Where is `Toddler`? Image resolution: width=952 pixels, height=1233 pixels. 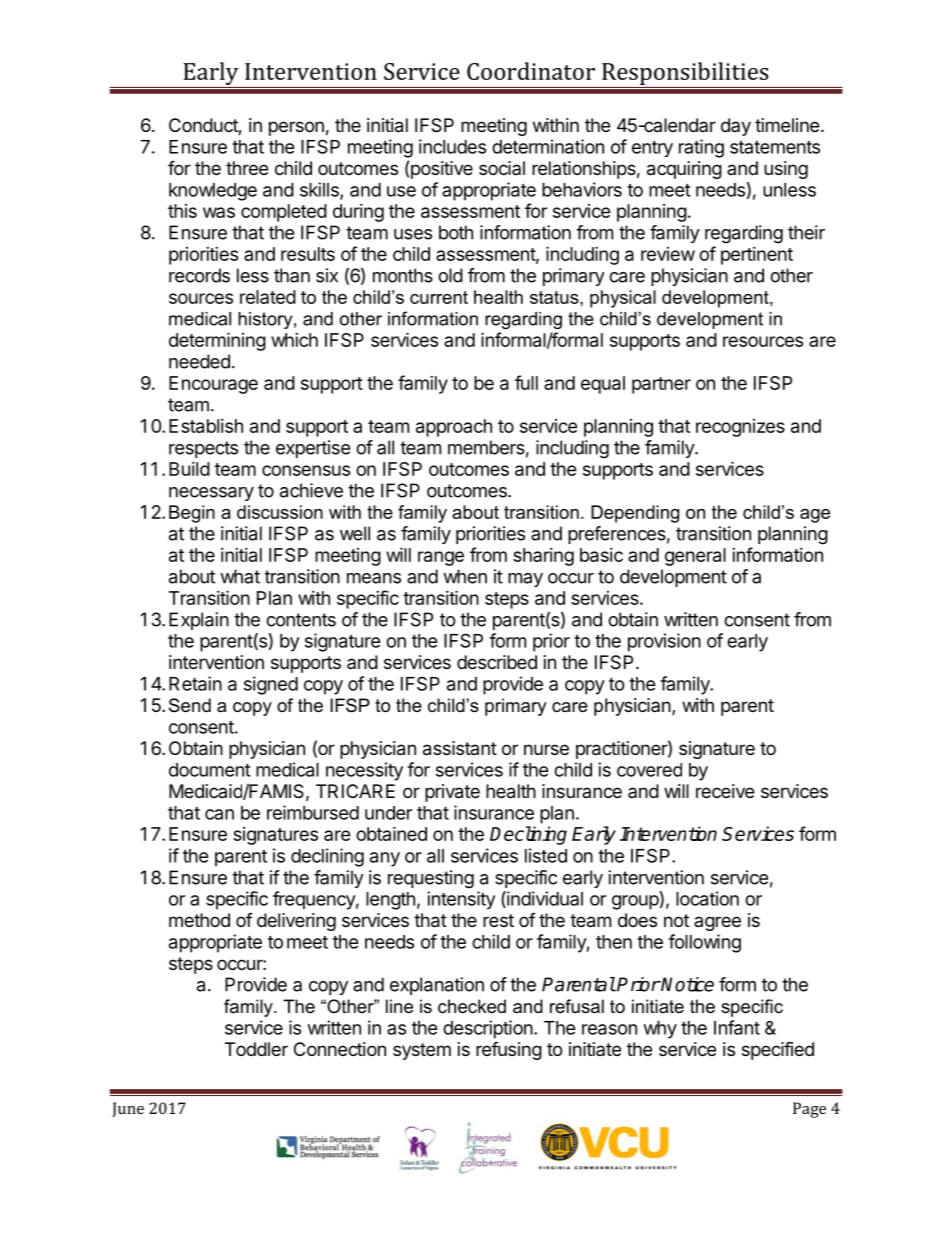
Toddler is located at coordinates (256, 1049).
